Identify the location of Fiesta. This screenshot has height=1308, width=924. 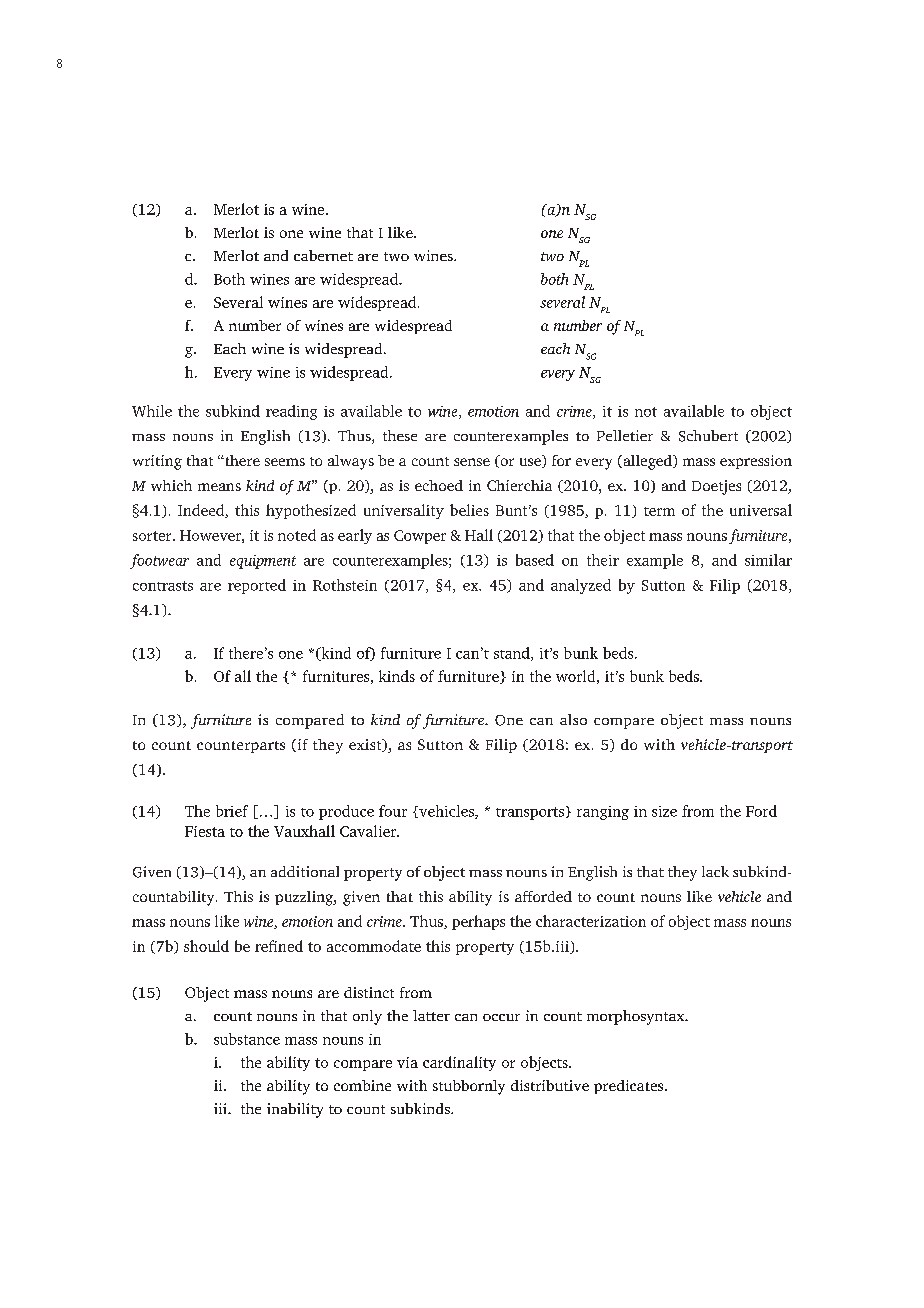
(205, 831).
